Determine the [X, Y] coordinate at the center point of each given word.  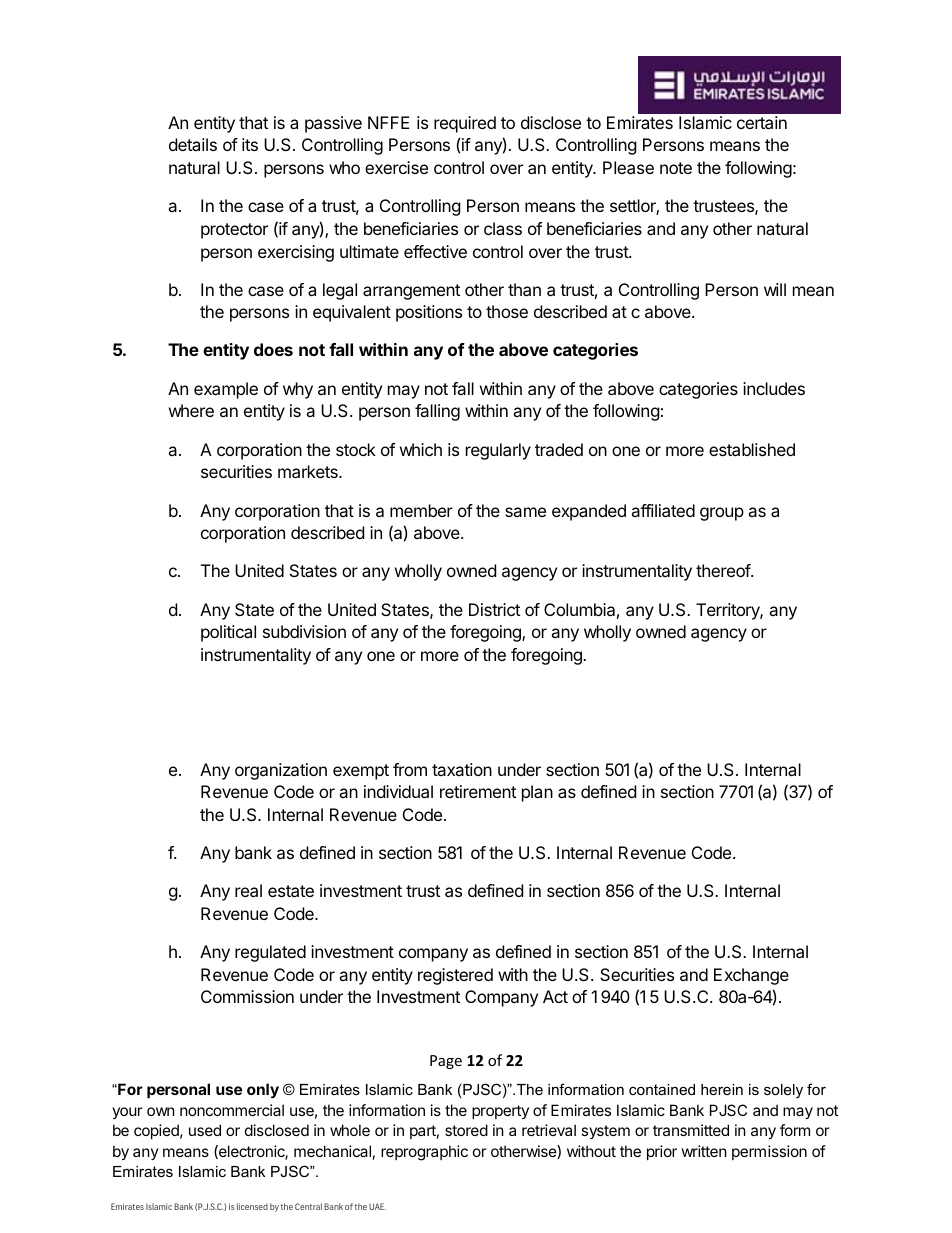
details [193, 144]
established [752, 449]
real [248, 890]
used [205, 1130]
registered [455, 976]
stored [466, 1130]
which [421, 449]
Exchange [751, 976]
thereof [724, 570]
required [465, 124]
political [228, 633]
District [494, 609]
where [191, 410]
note [676, 168]
